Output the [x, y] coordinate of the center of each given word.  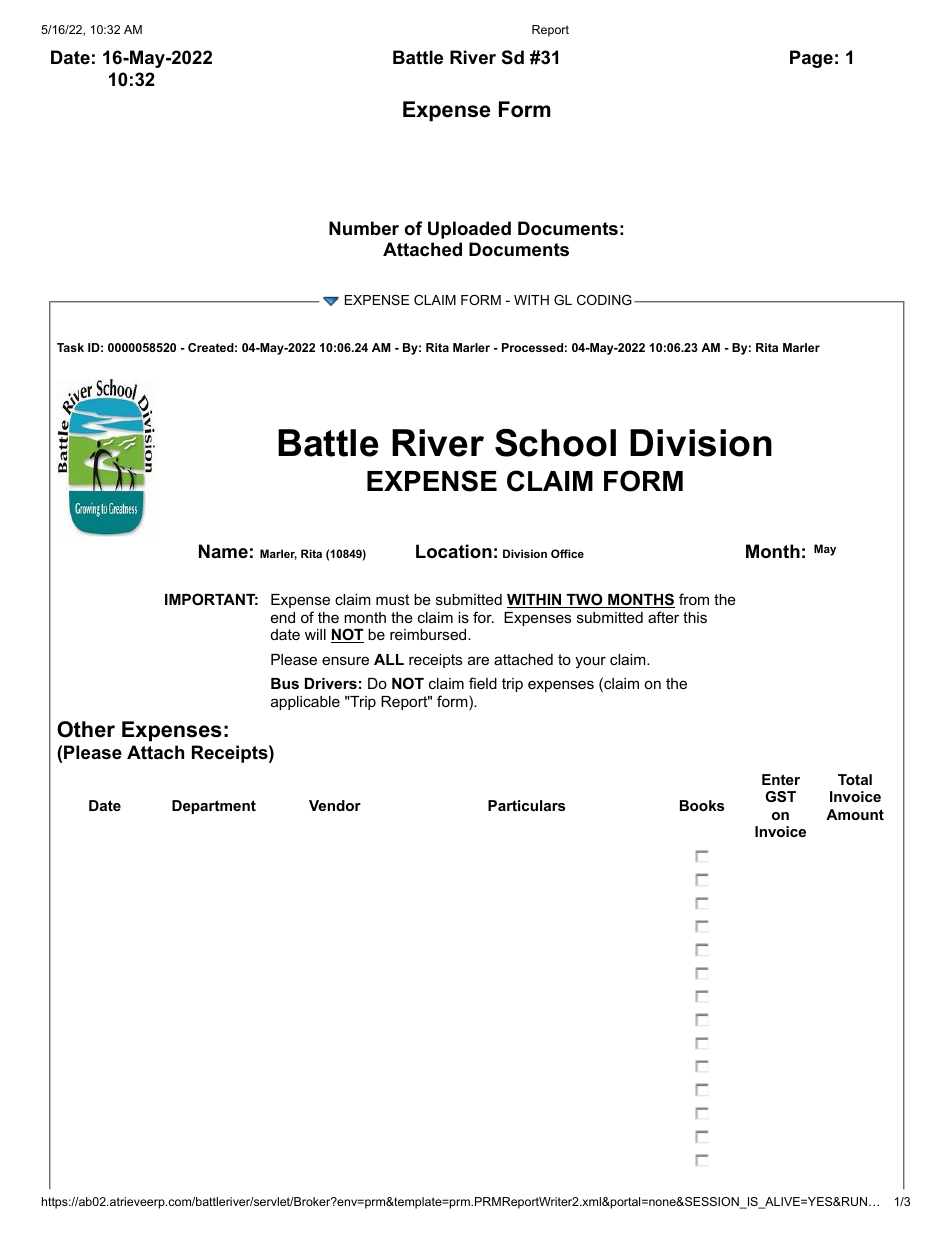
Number [364, 228]
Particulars [526, 805]
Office [567, 553]
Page [811, 59]
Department [214, 807]
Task [70, 347]
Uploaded [469, 230]
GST [780, 796]
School [555, 443]
